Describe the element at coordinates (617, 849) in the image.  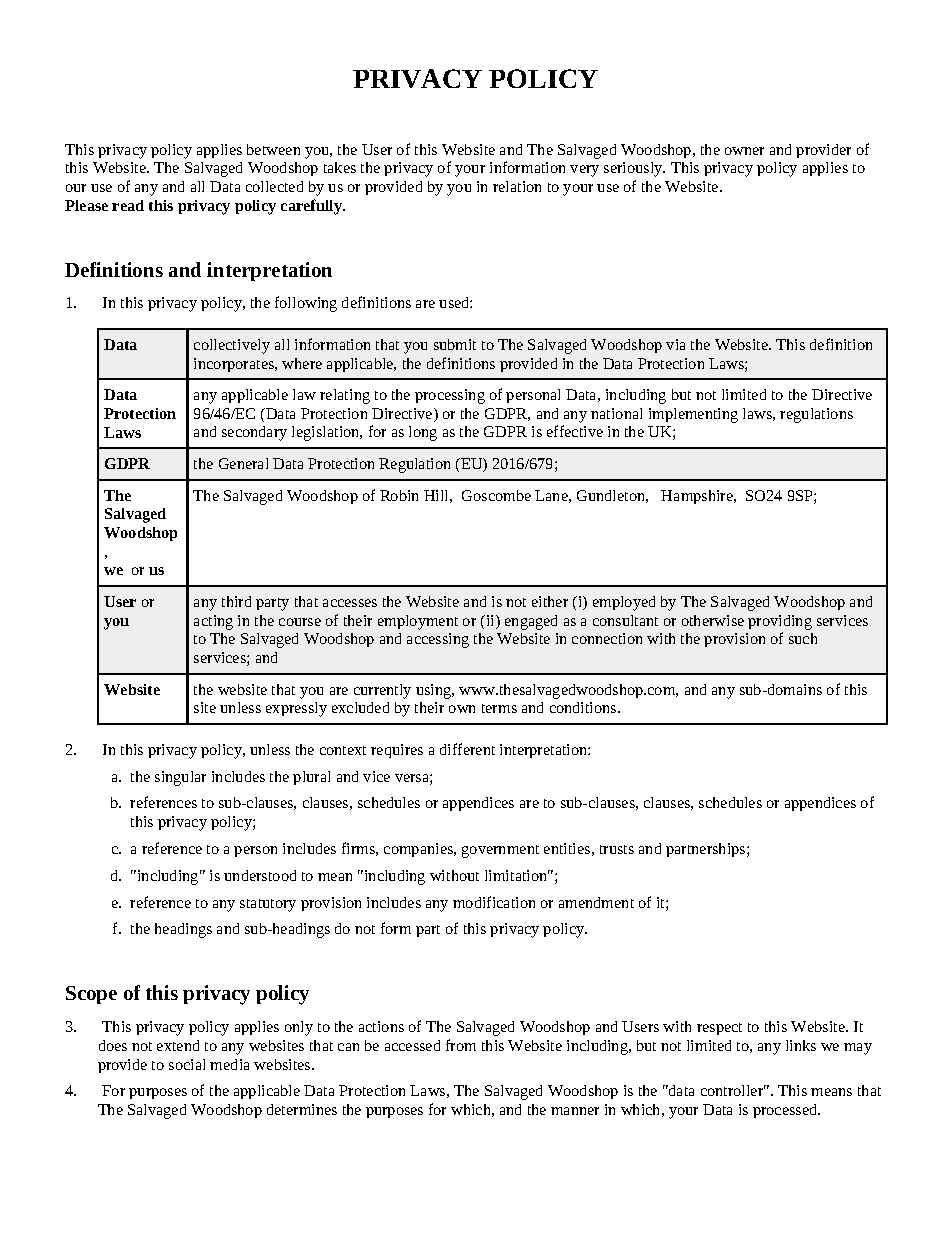
I see `trusts` at that location.
